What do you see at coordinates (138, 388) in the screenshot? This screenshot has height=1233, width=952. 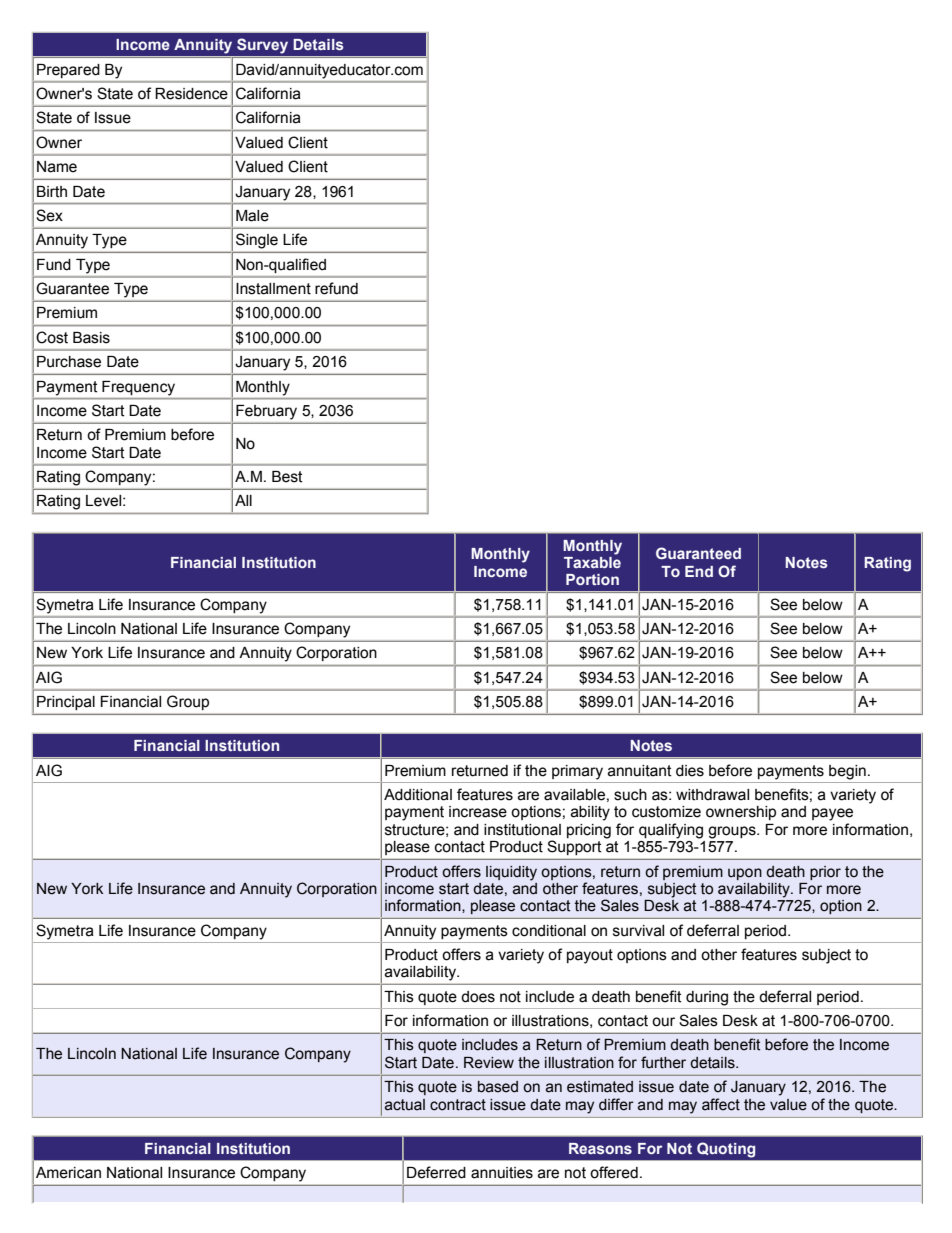 I see `Frequency` at bounding box center [138, 388].
